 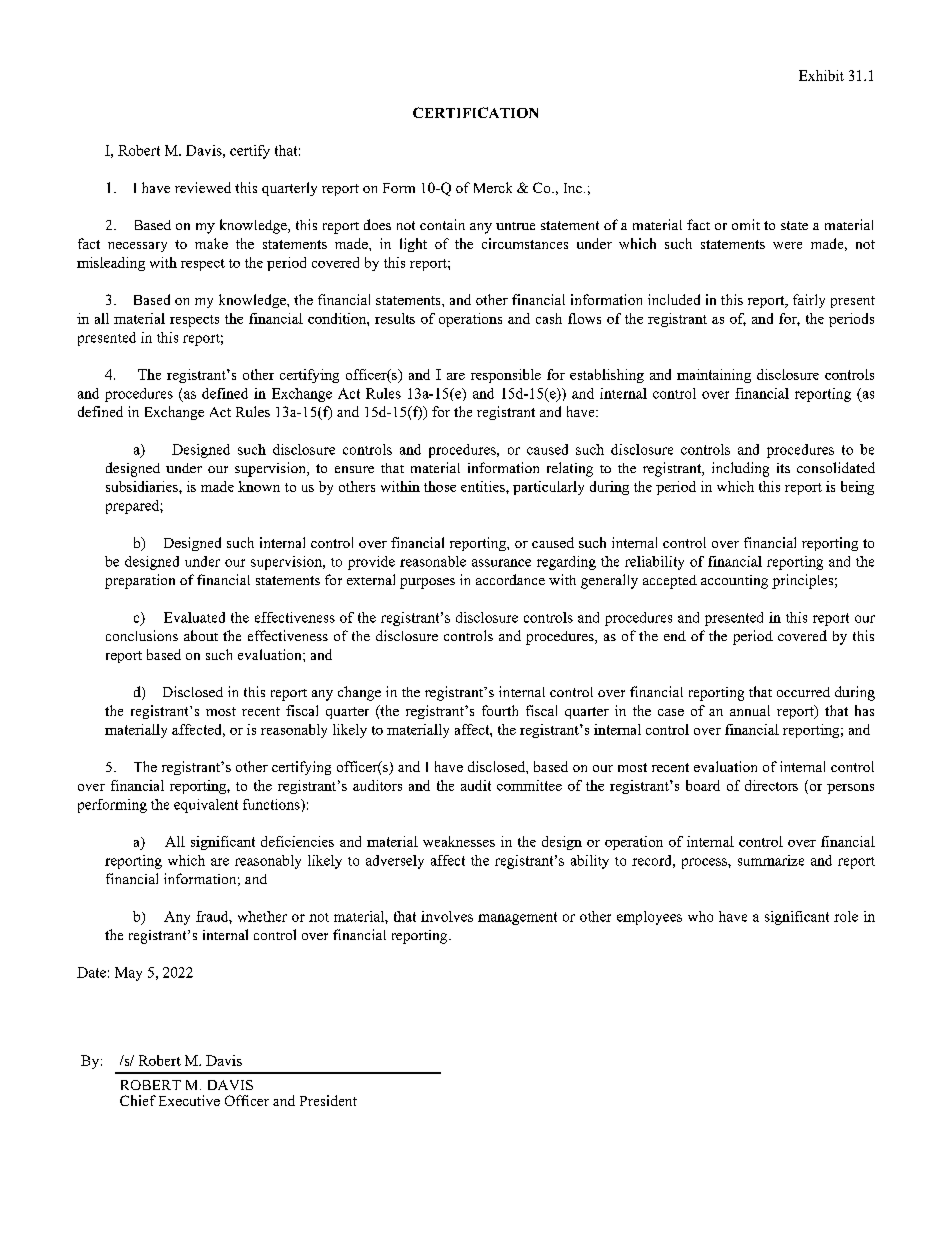 What do you see at coordinates (846, 916) in the screenshot?
I see `role` at bounding box center [846, 916].
